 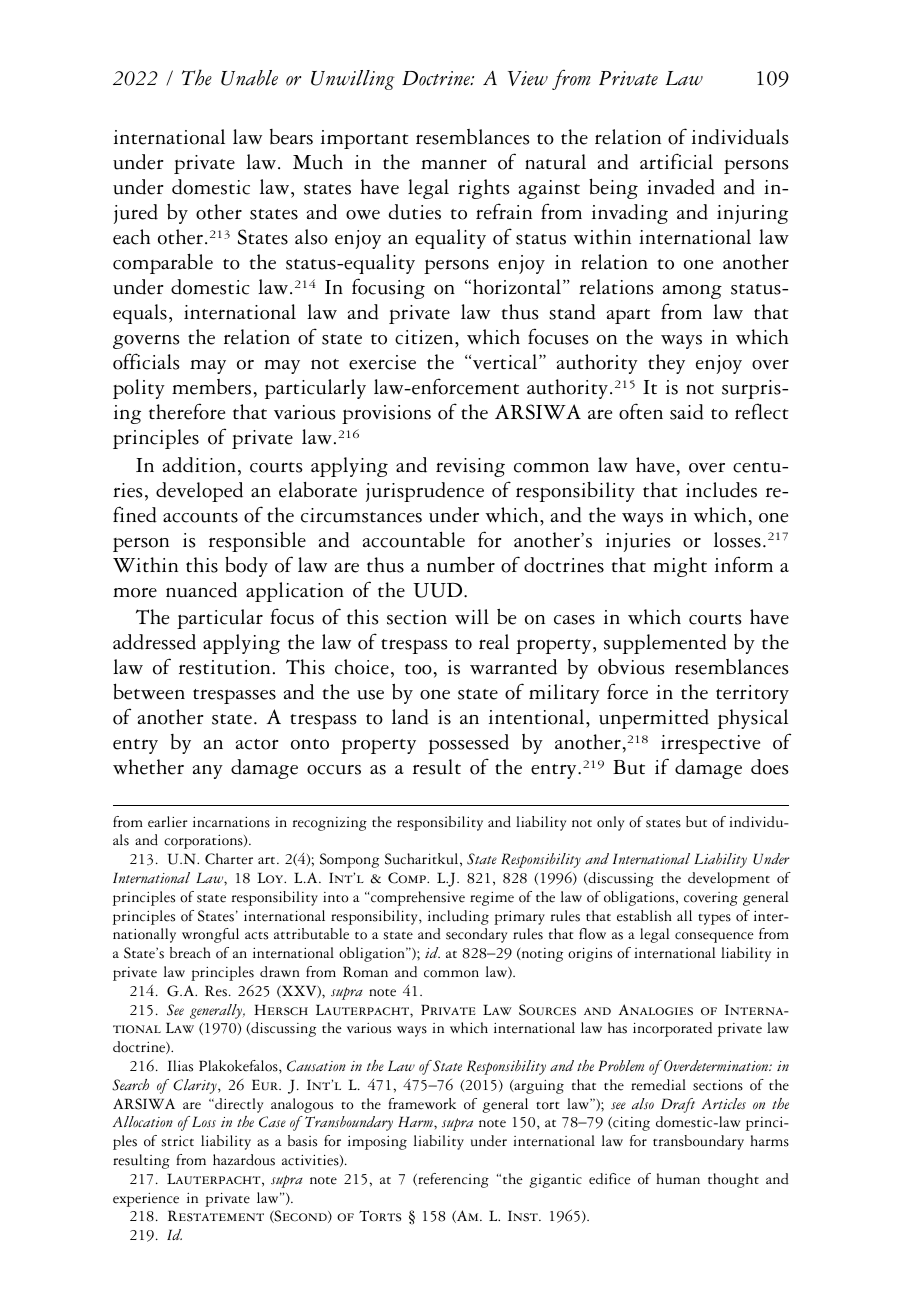 I want to click on including, so click(x=458, y=917).
